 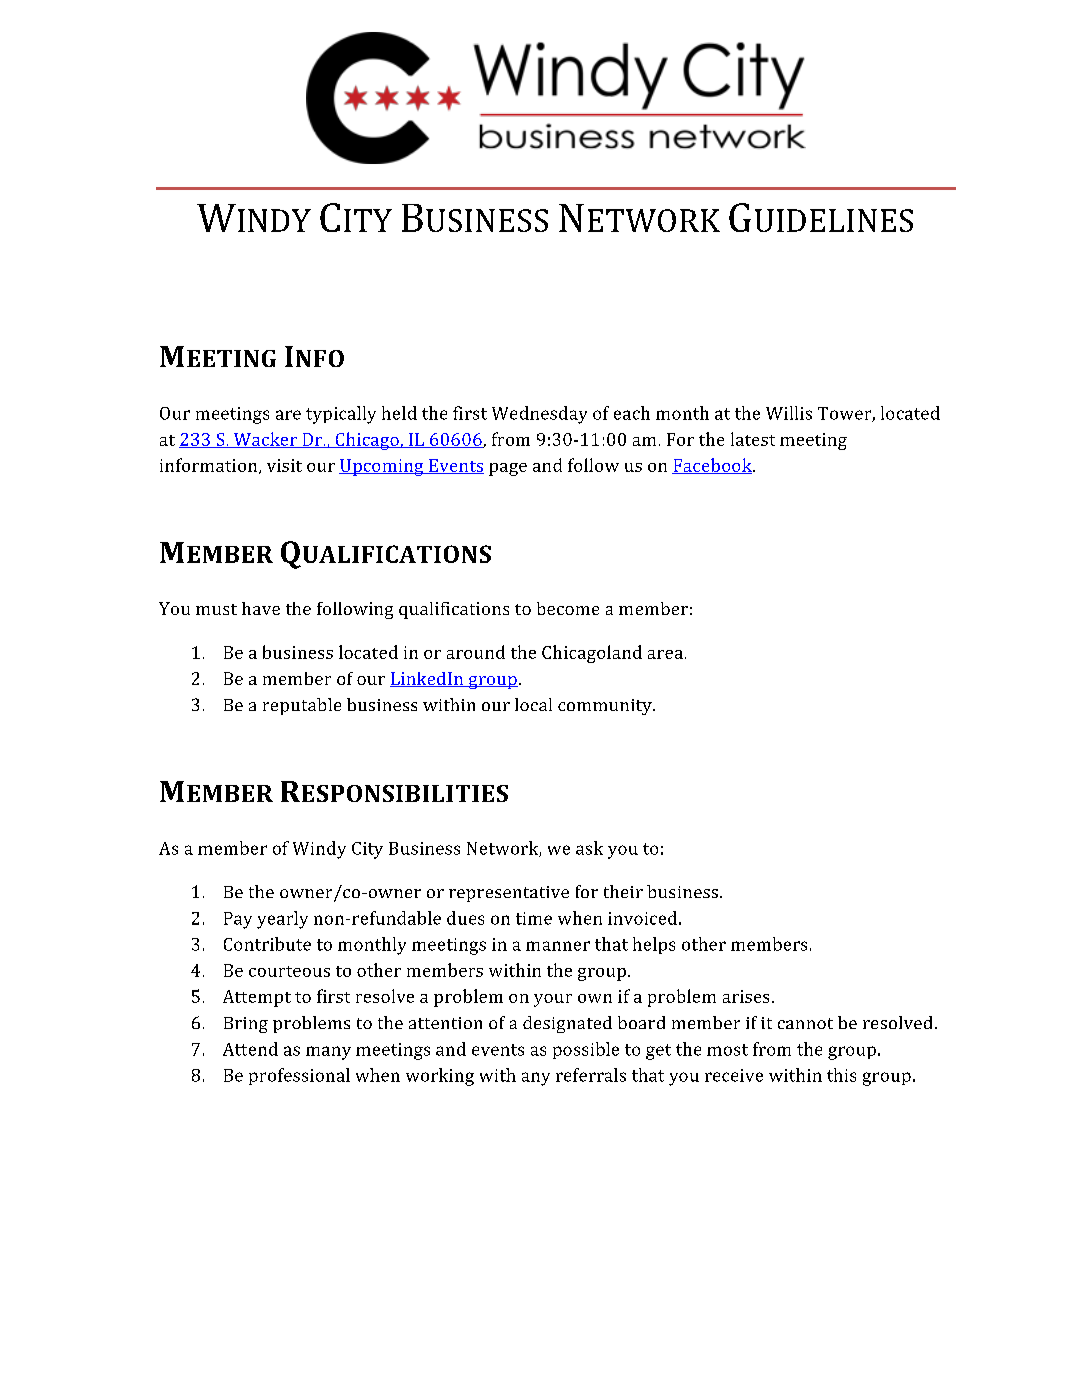 What do you see at coordinates (265, 440) in the screenshot?
I see `Wacker` at bounding box center [265, 440].
